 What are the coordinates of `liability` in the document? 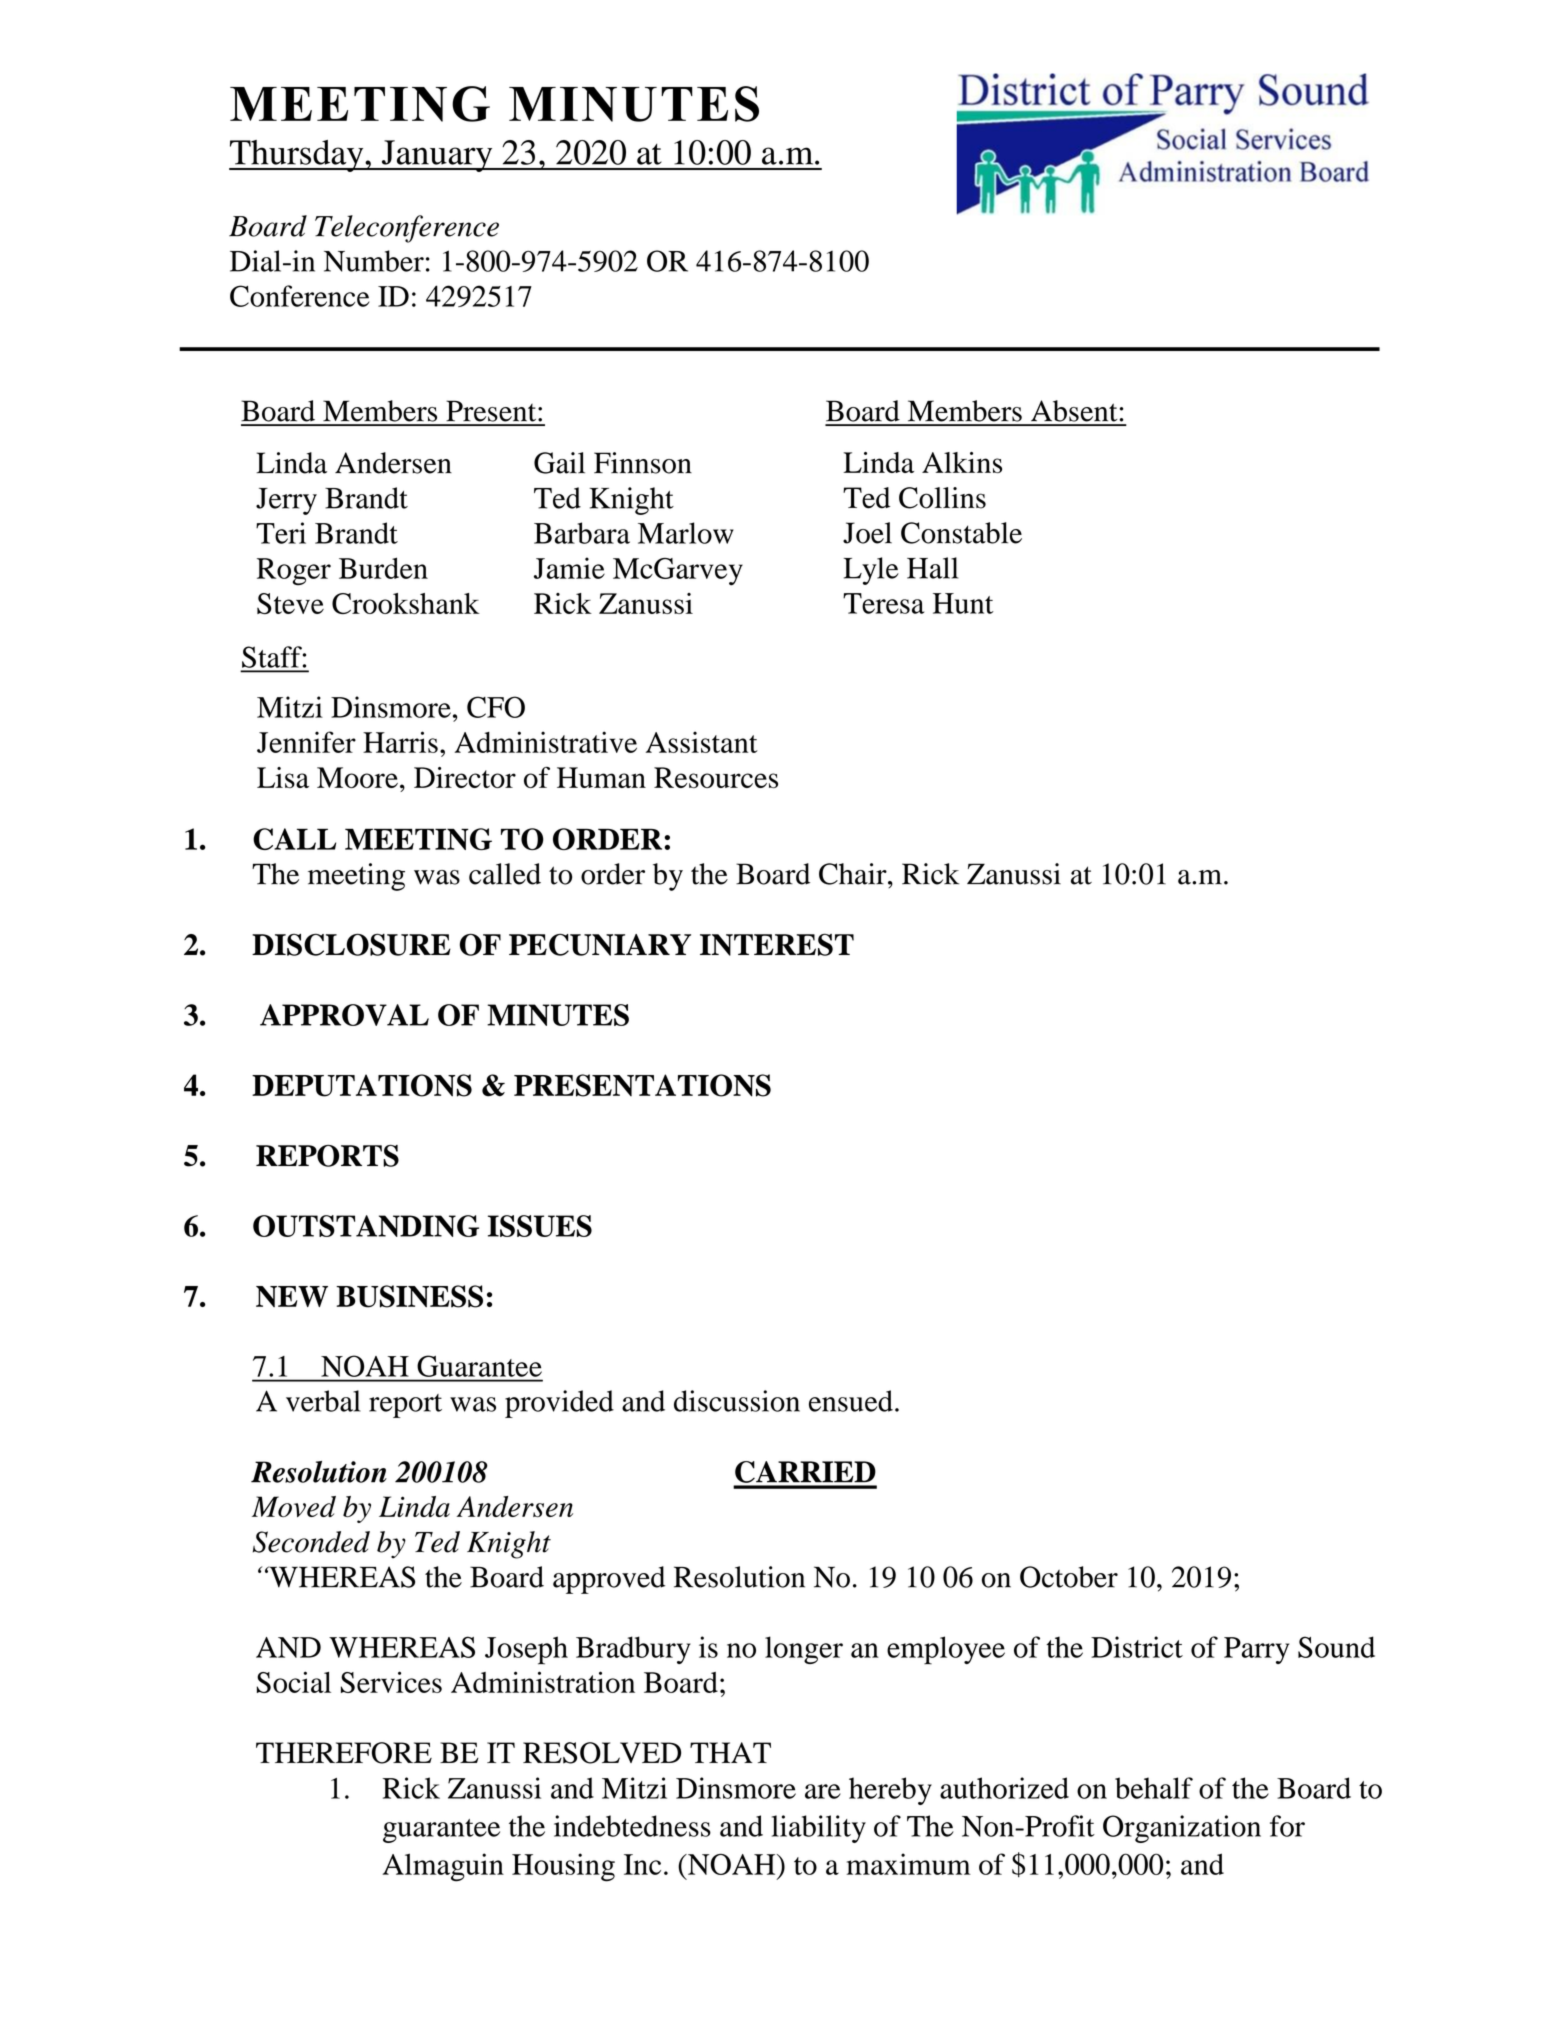 It's located at (819, 1829).
